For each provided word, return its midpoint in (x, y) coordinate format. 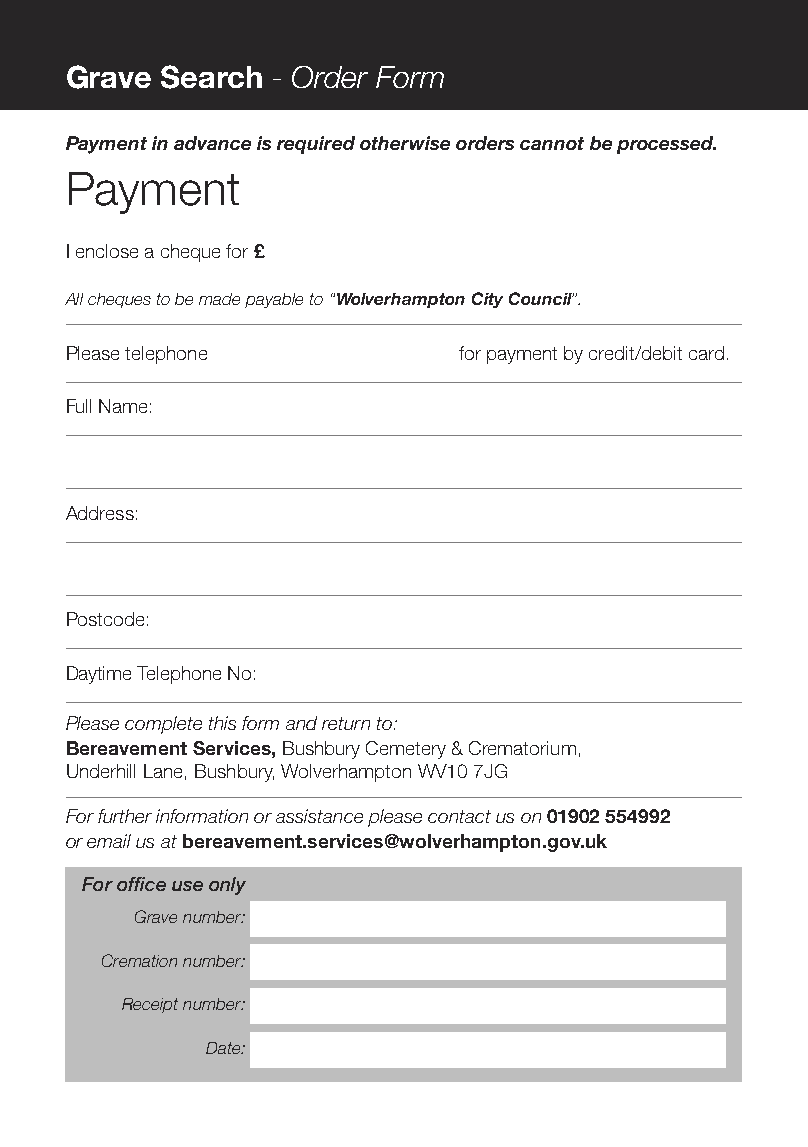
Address (100, 513)
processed (666, 145)
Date (224, 1048)
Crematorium (522, 748)
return (346, 723)
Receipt (150, 1005)
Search (211, 77)
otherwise (405, 143)
